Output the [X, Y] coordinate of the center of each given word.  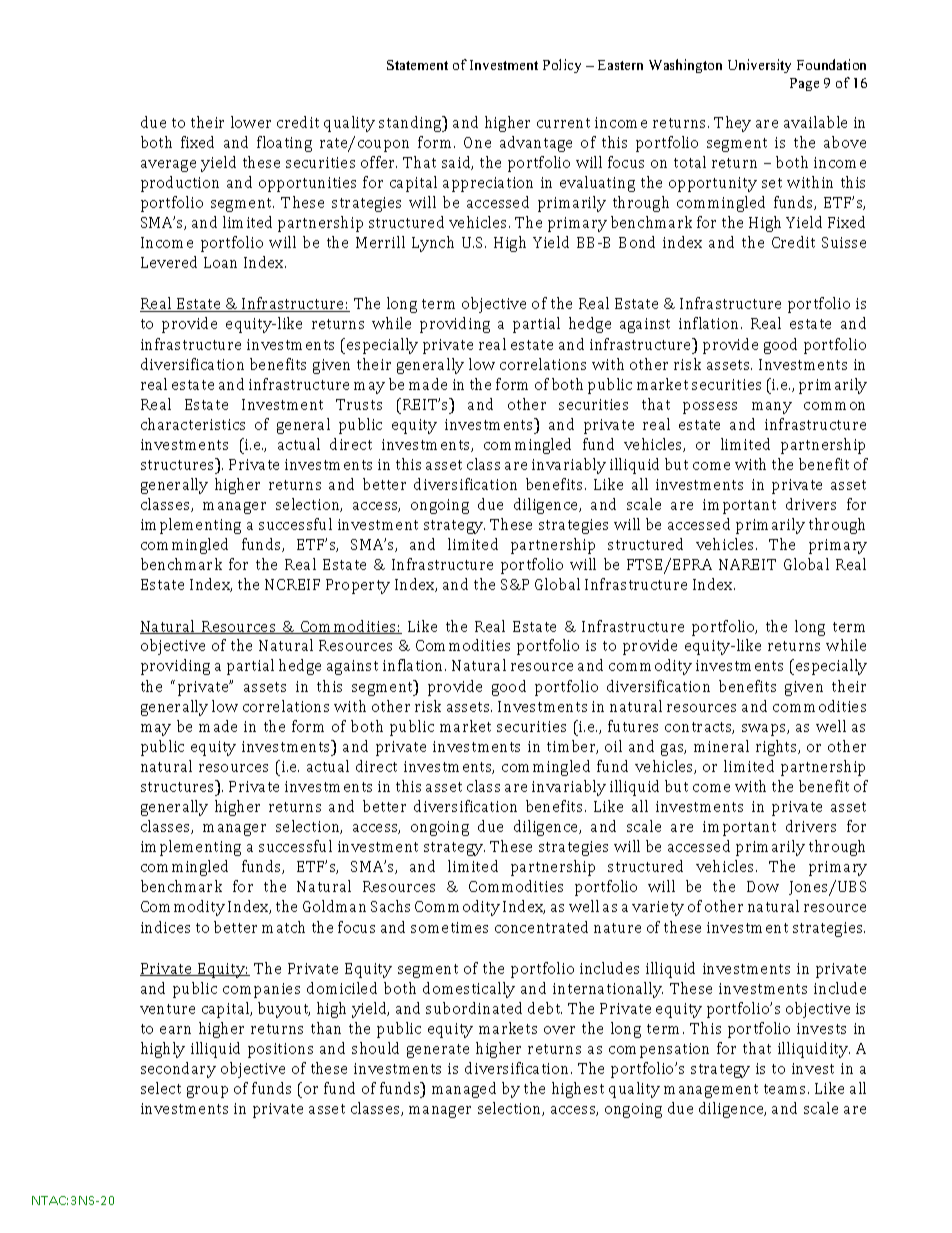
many [772, 408]
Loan [220, 262]
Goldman [334, 906]
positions [280, 1050]
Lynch [433, 244]
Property [358, 586]
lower [251, 122]
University [759, 66]
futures [633, 726]
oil [613, 746]
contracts [699, 728]
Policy [562, 66]
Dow [763, 886]
